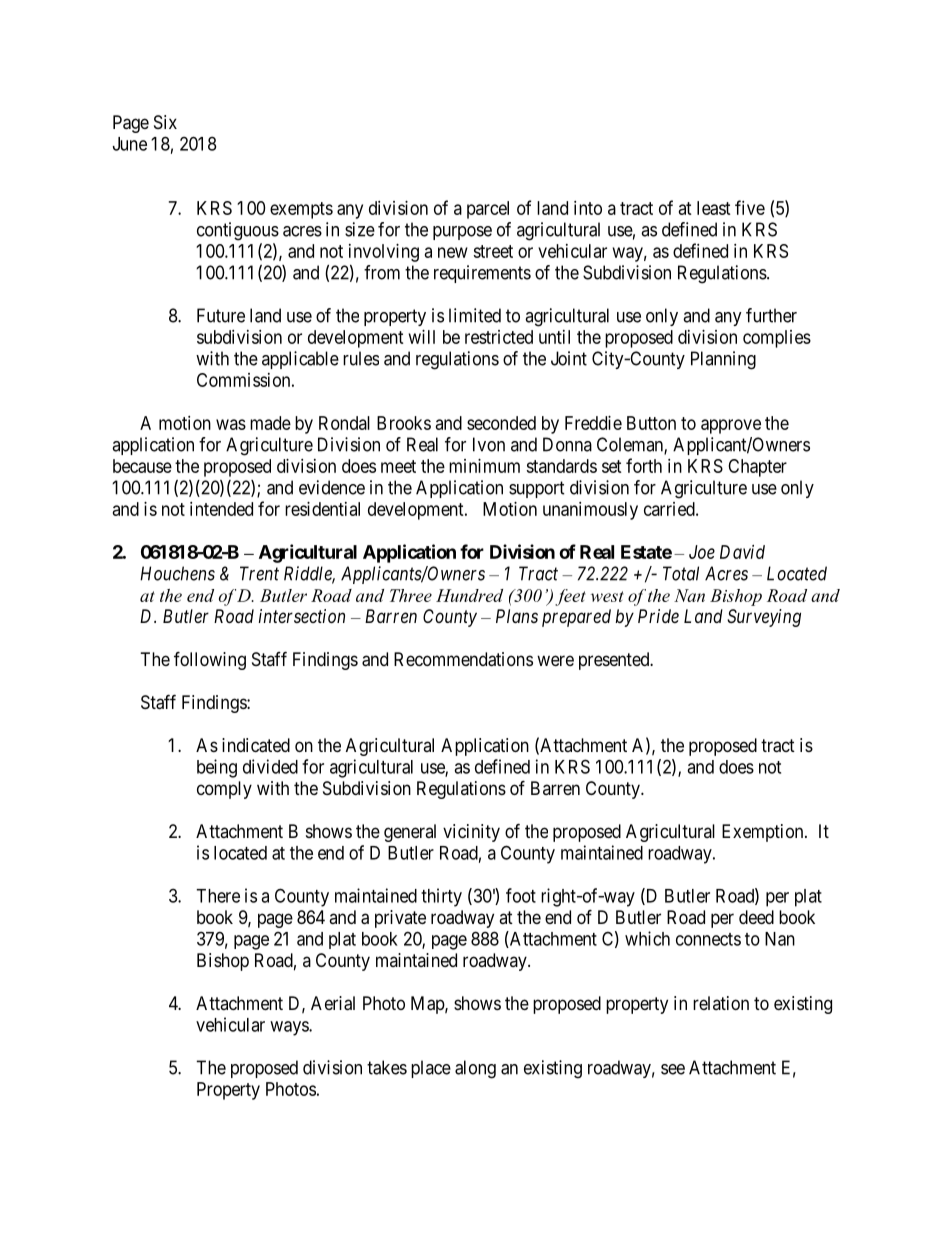 The height and width of the image is (1233, 952). Describe the element at coordinates (431, 1069) in the image. I see `place` at that location.
